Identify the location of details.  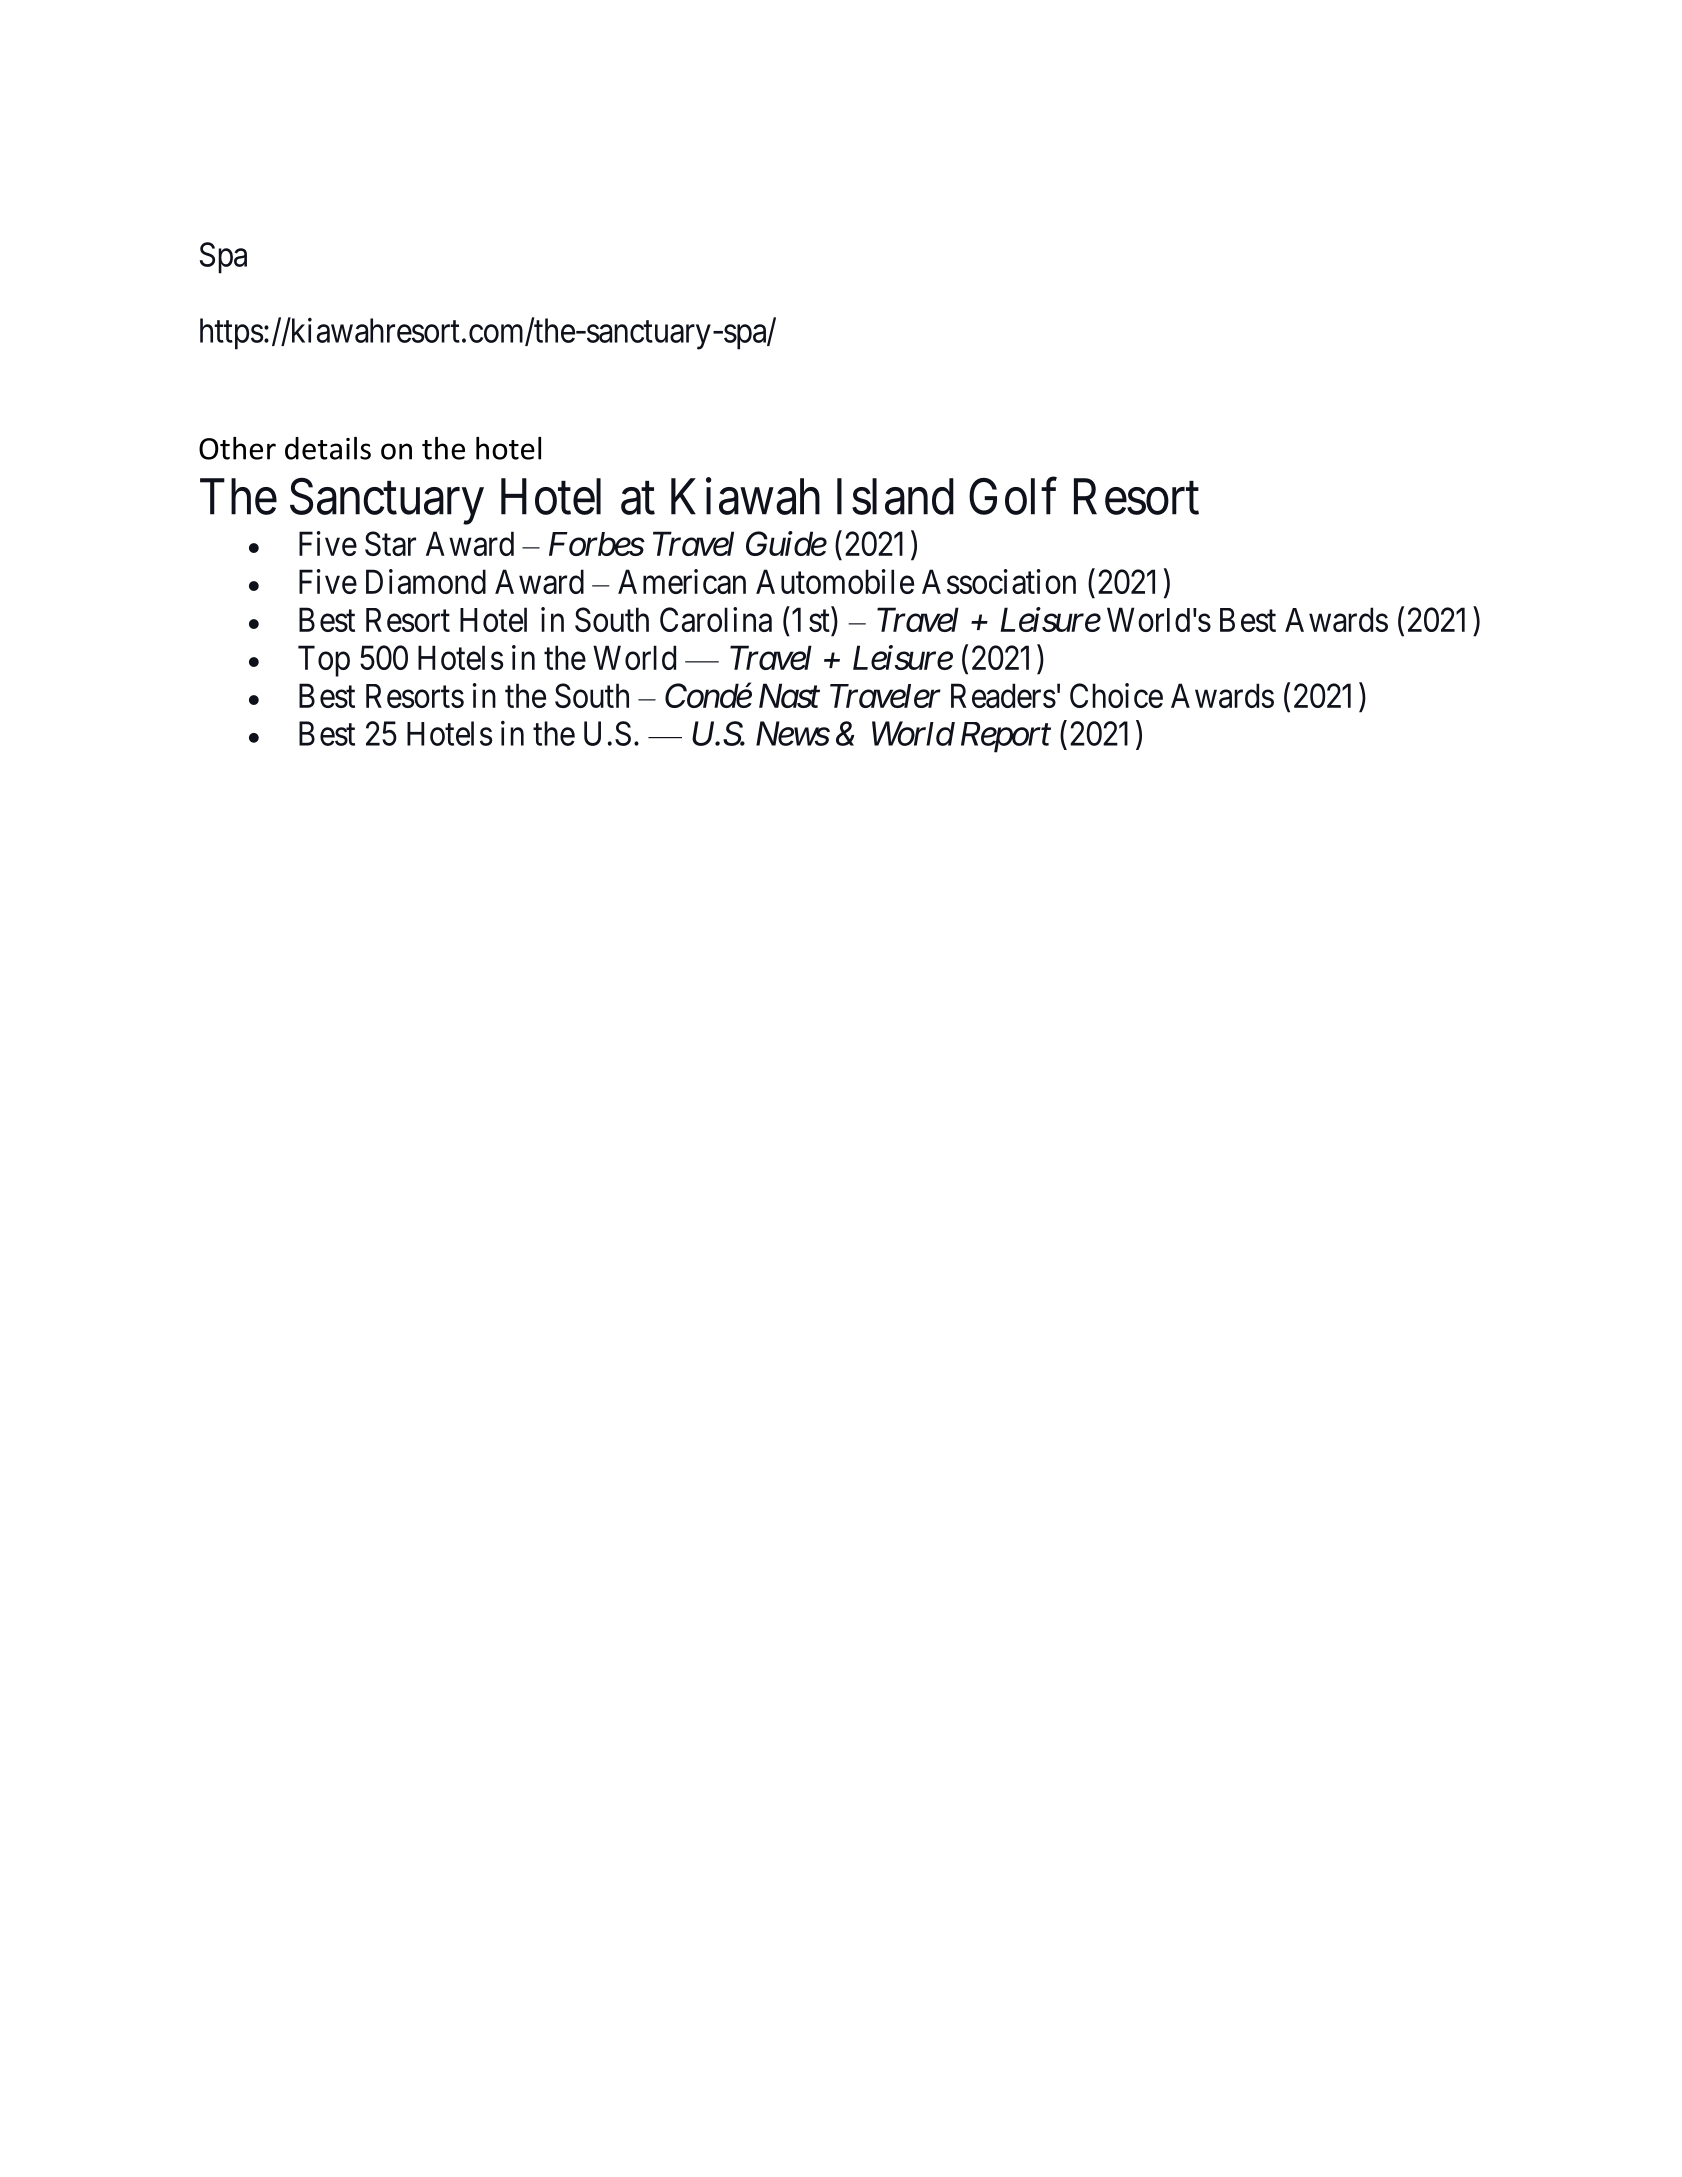
(328, 448).
